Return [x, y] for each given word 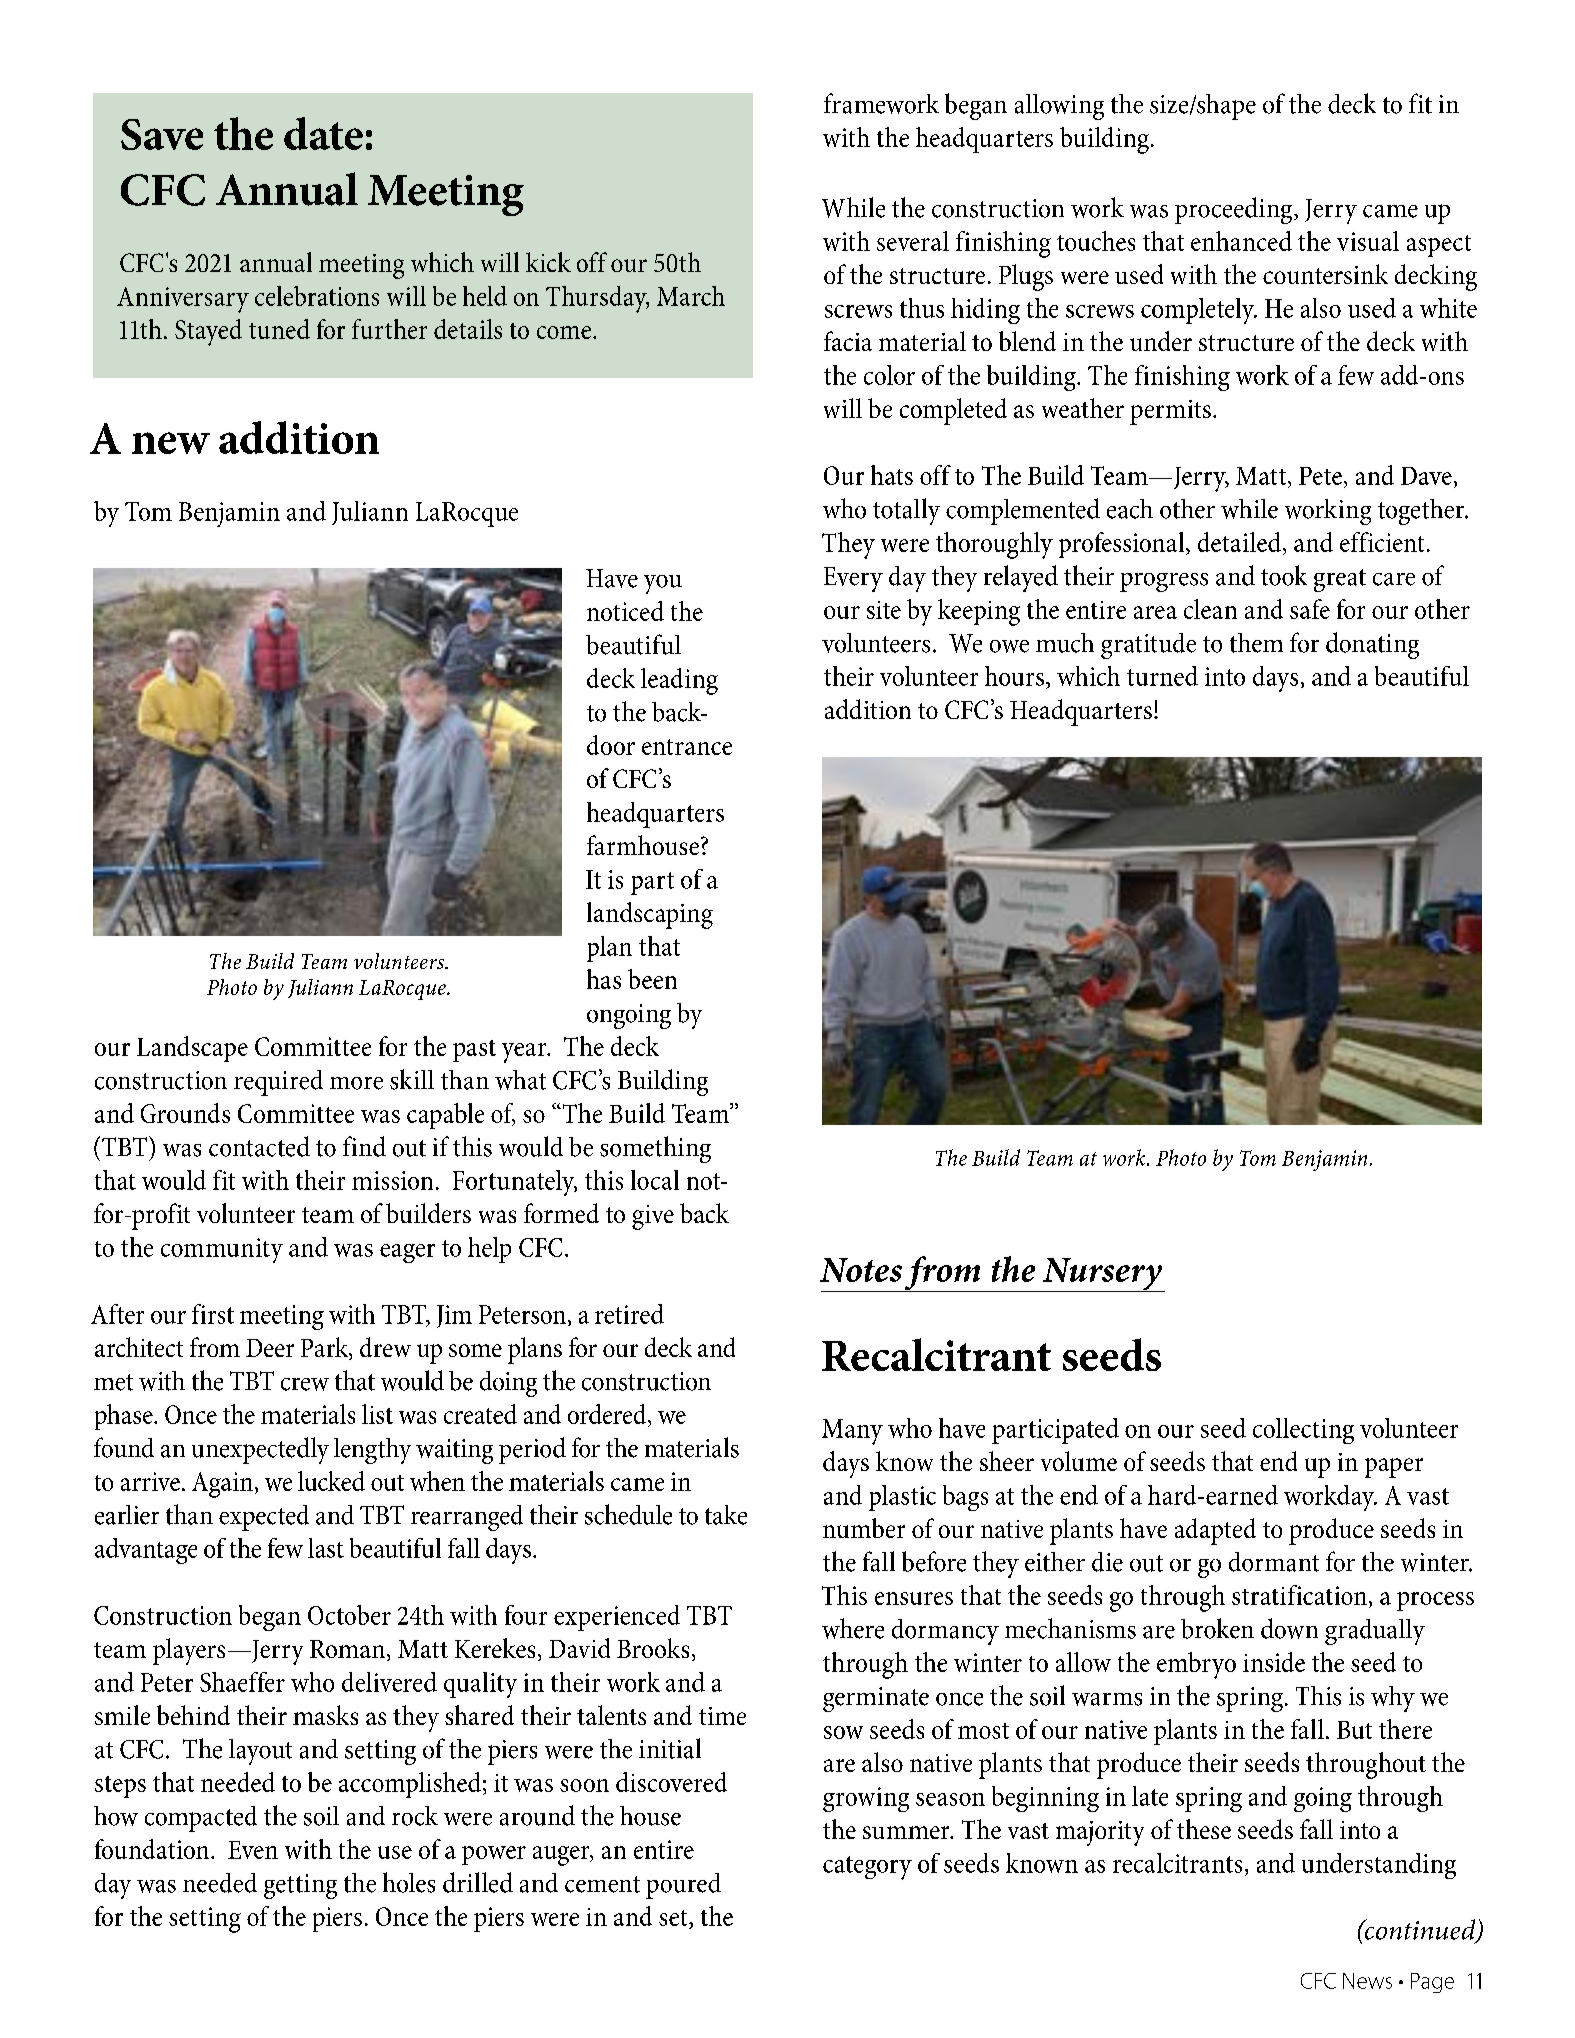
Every [853, 579]
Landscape [192, 1049]
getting [300, 1886]
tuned [279, 329]
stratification [1299, 1595]
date [323, 133]
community [222, 1250]
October [349, 1615]
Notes [861, 1270]
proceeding [1235, 210]
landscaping [650, 915]
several [913, 241]
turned [1162, 676]
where [853, 1628]
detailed [1239, 542]
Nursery [1102, 1275]
